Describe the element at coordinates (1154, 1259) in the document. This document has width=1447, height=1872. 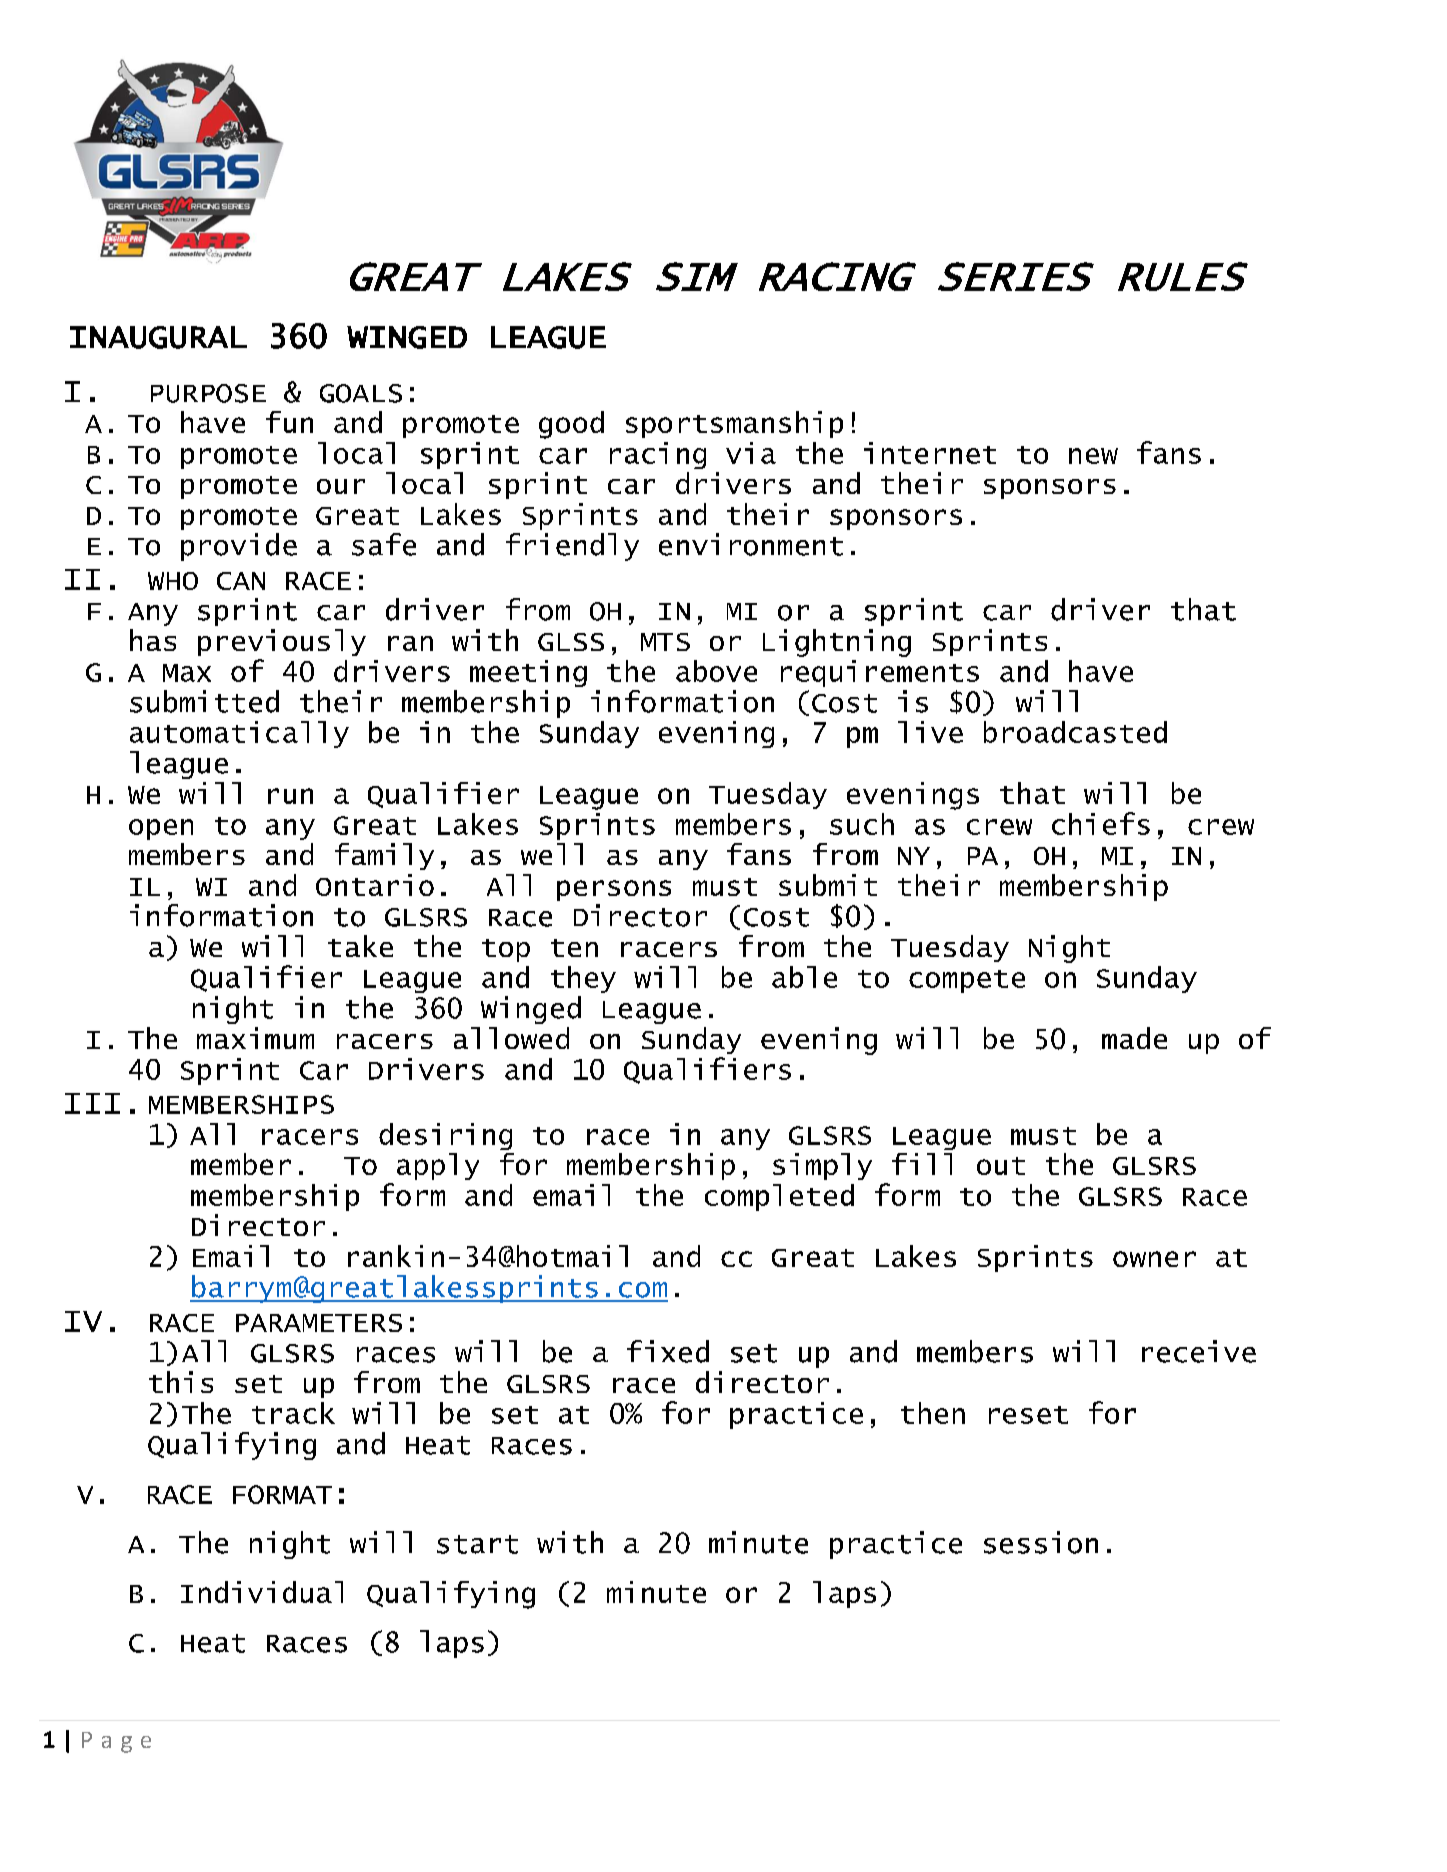
I see `owner` at that location.
